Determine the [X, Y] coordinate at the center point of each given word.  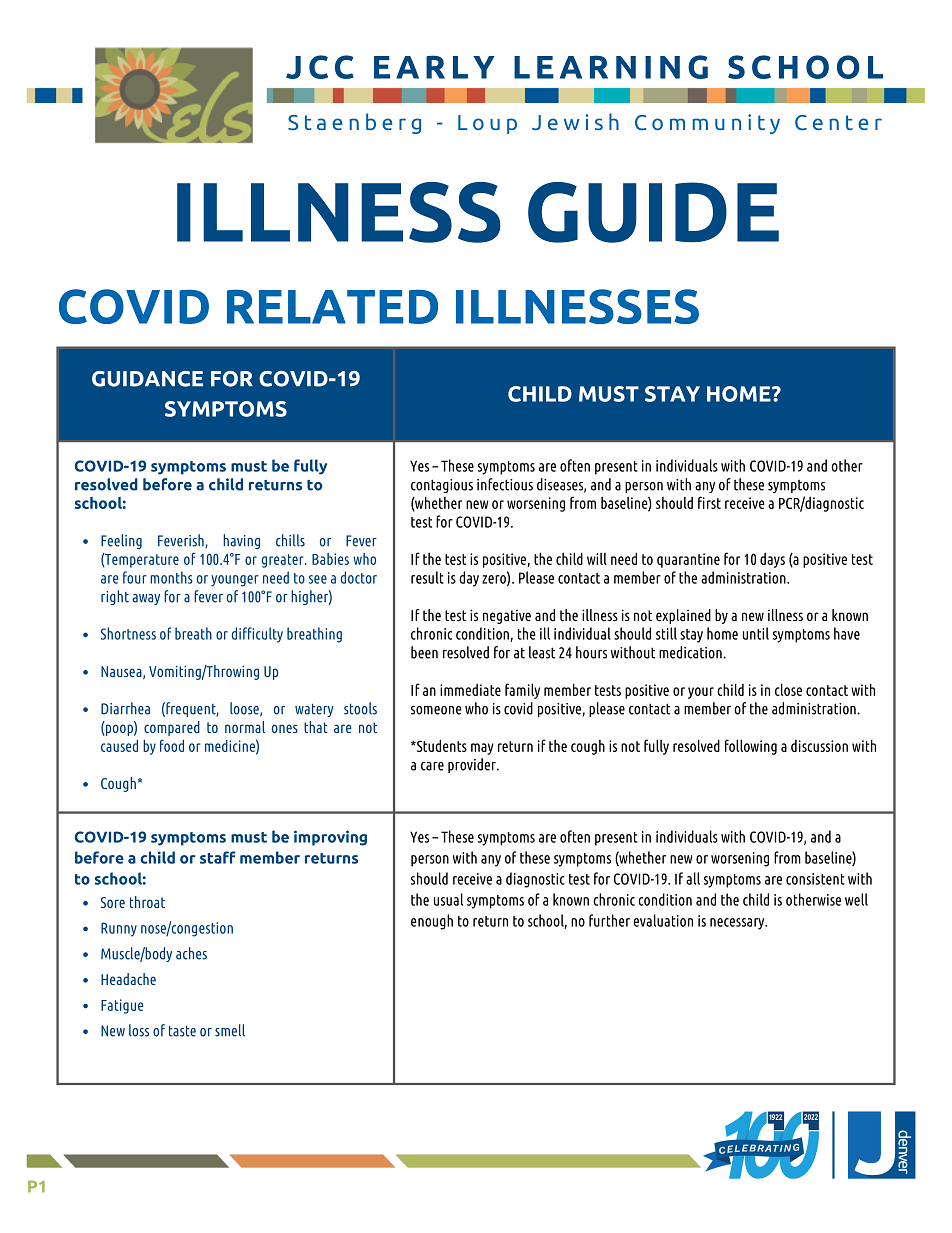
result [427, 577]
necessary [738, 924]
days [772, 560]
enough [432, 922]
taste [182, 1031]
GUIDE [653, 212]
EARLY [434, 67]
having [241, 541]
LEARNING [611, 67]
